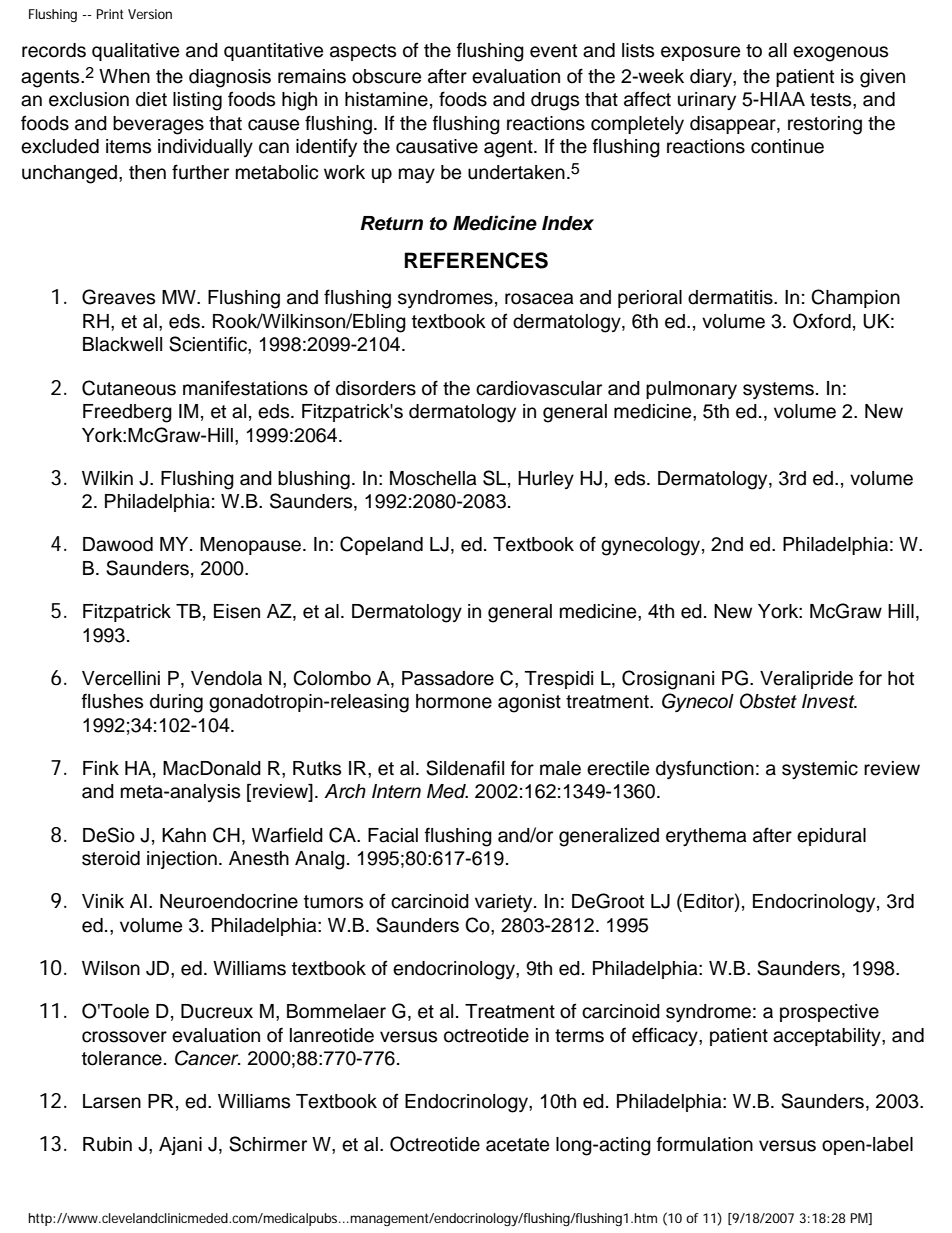 This image has height=1233, width=952. I want to click on Larsen, so click(112, 1101).
